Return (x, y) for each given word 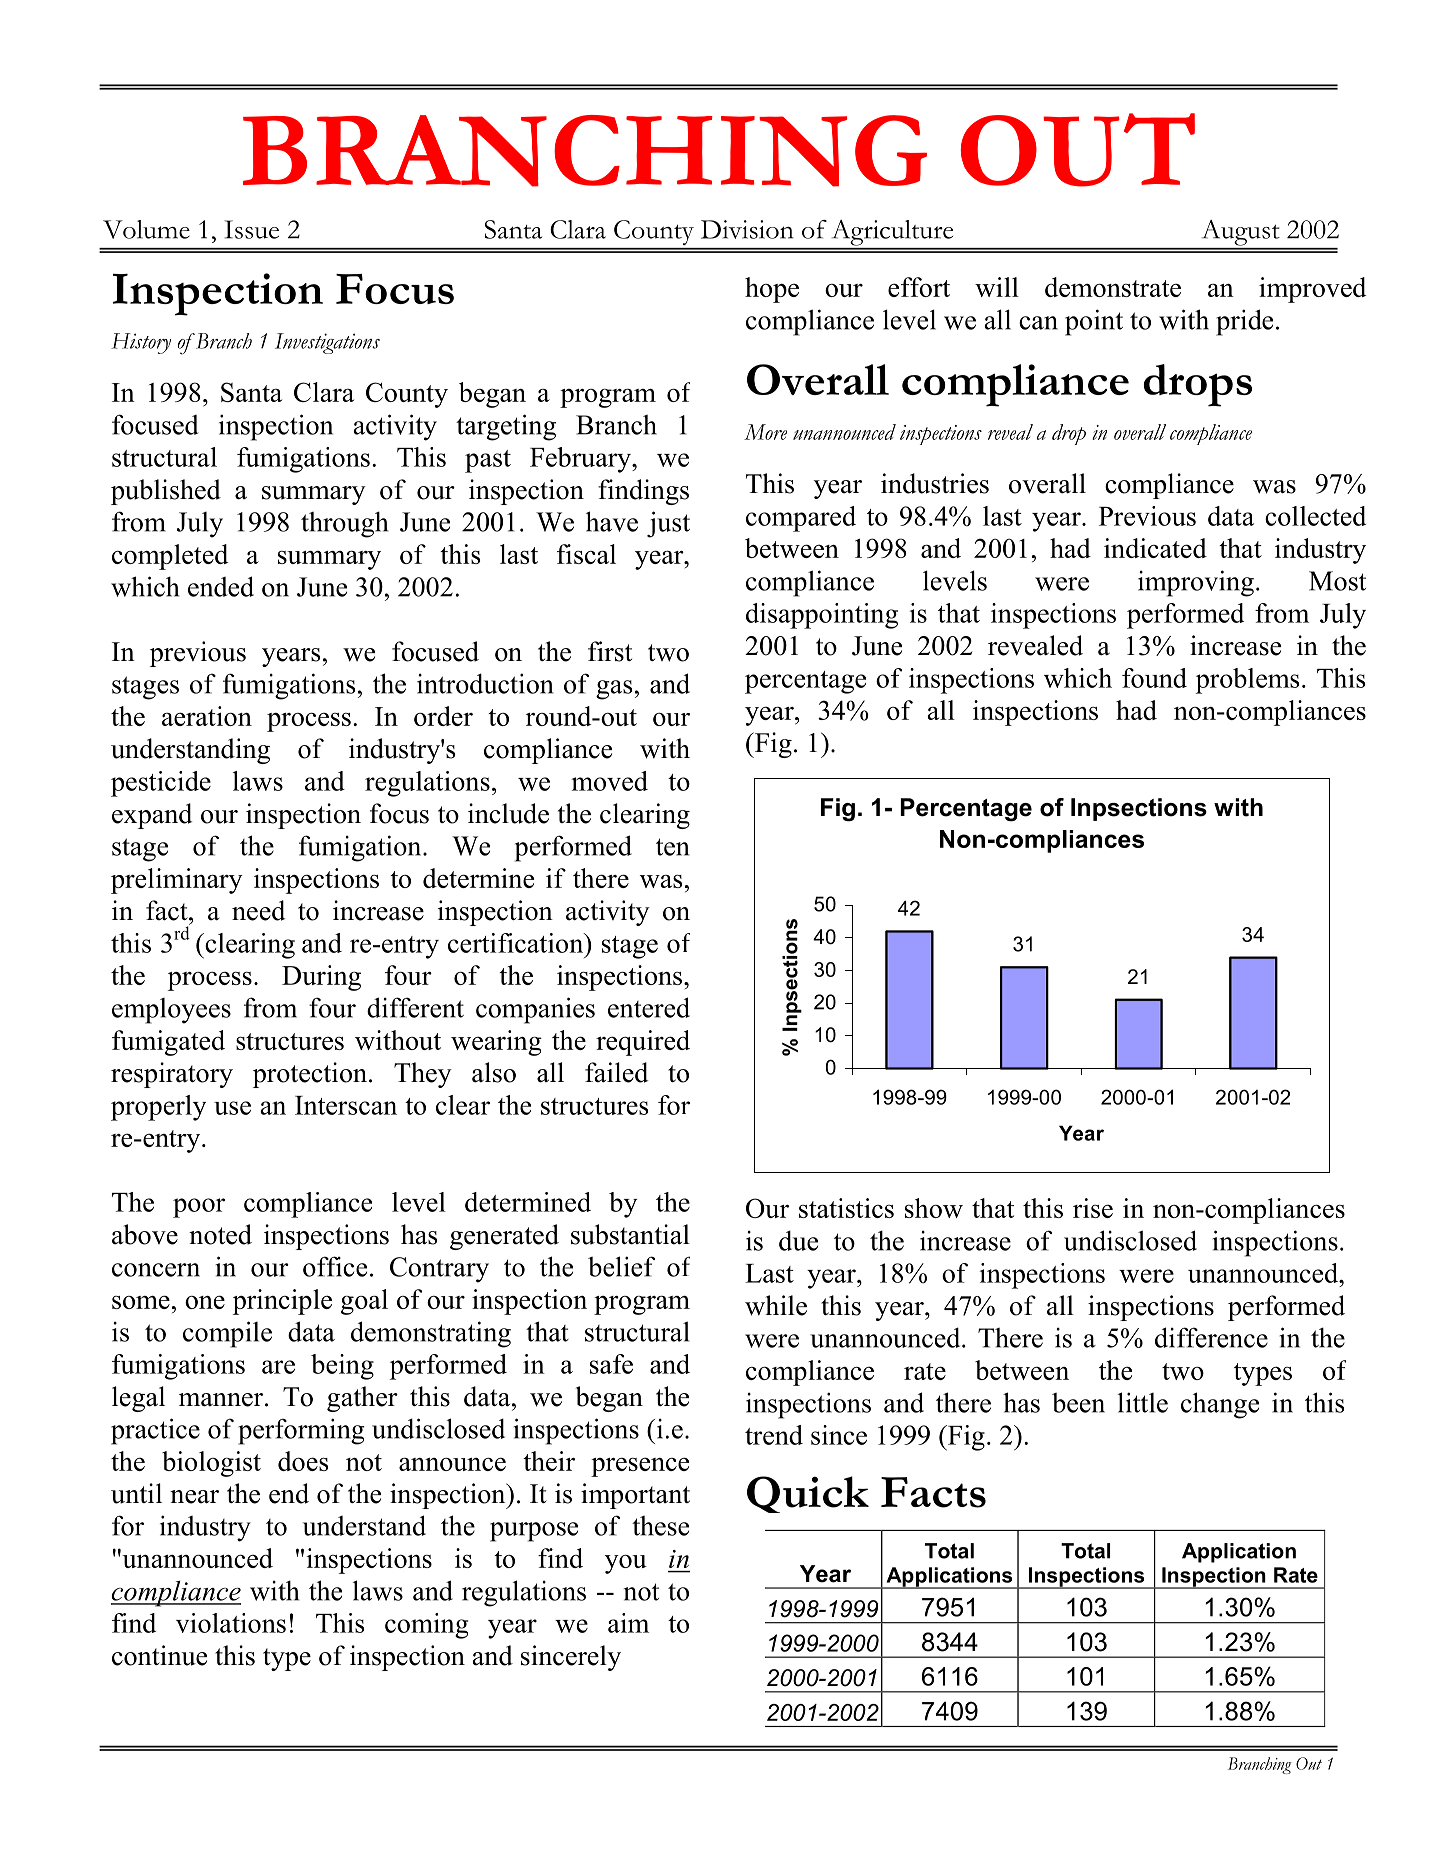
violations (231, 1623)
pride (1244, 322)
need (258, 910)
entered (649, 1007)
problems (1247, 681)
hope (772, 290)
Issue (251, 229)
